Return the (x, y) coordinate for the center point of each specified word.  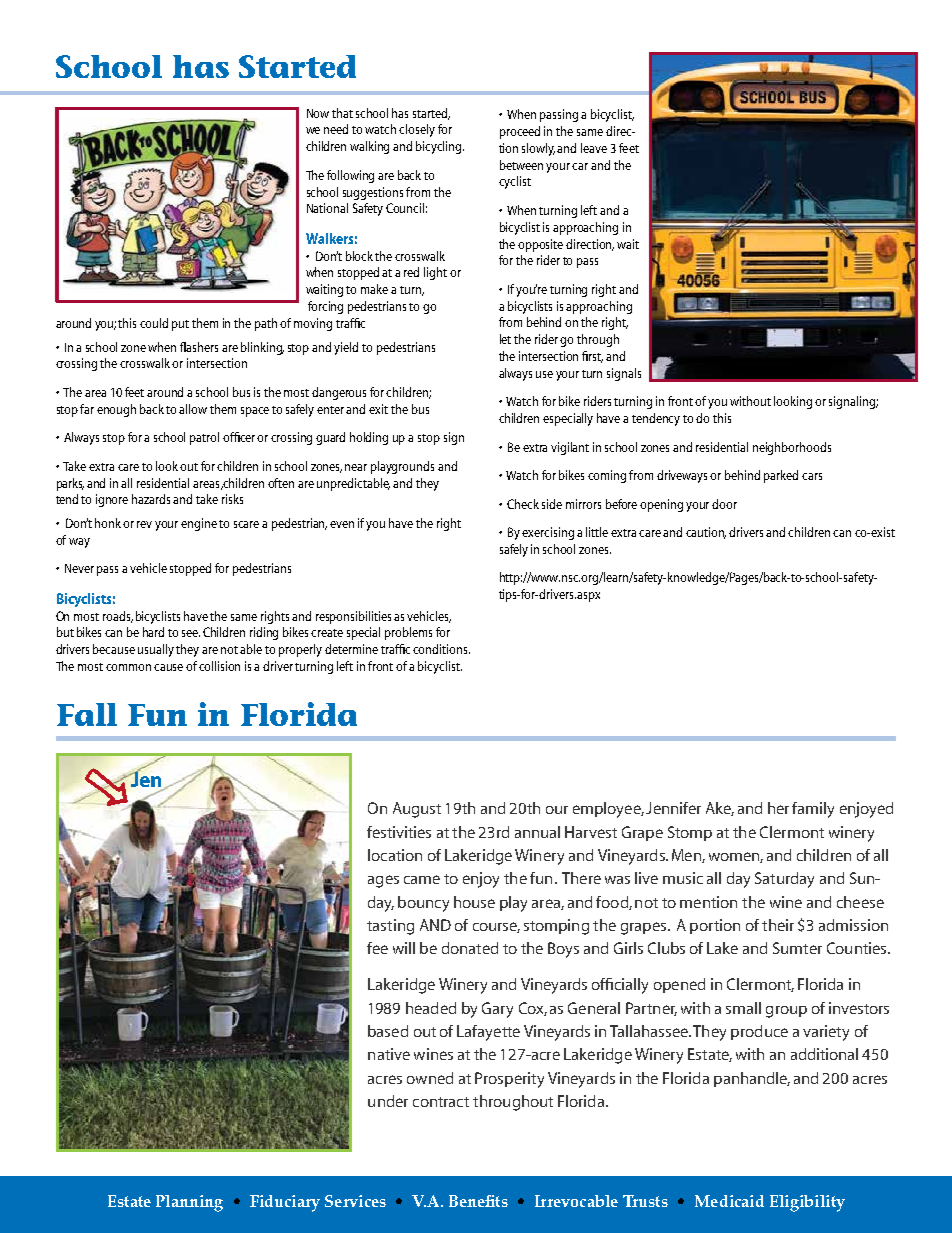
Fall (87, 714)
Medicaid (729, 1201)
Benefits (478, 1201)
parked (781, 476)
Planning (189, 1203)
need (336, 129)
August (417, 810)
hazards (151, 499)
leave (594, 148)
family (813, 810)
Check (523, 504)
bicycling (440, 147)
